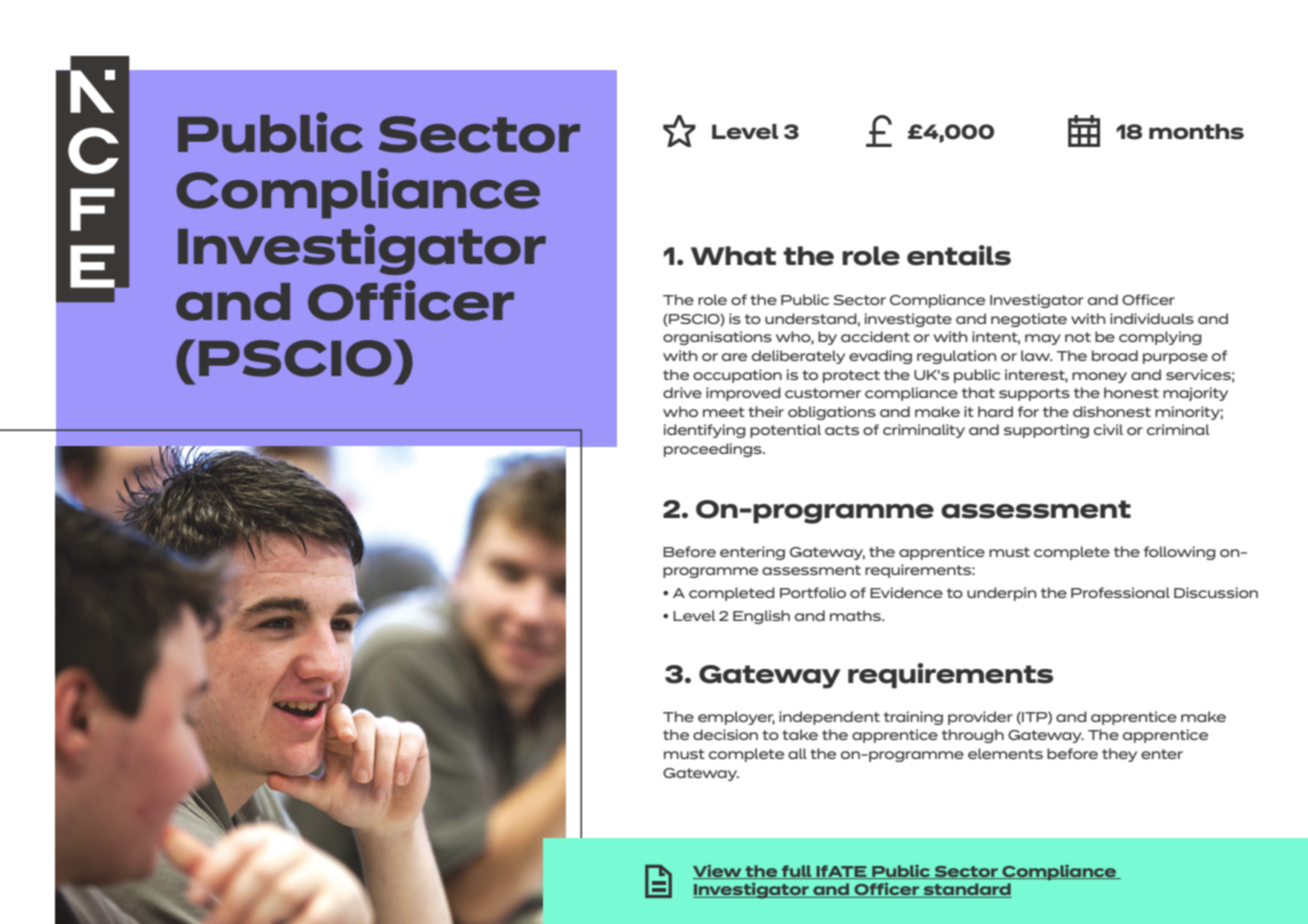 The width and height of the screenshot is (1308, 924). Describe the element at coordinates (714, 450) in the screenshot. I see `proceedings` at that location.
